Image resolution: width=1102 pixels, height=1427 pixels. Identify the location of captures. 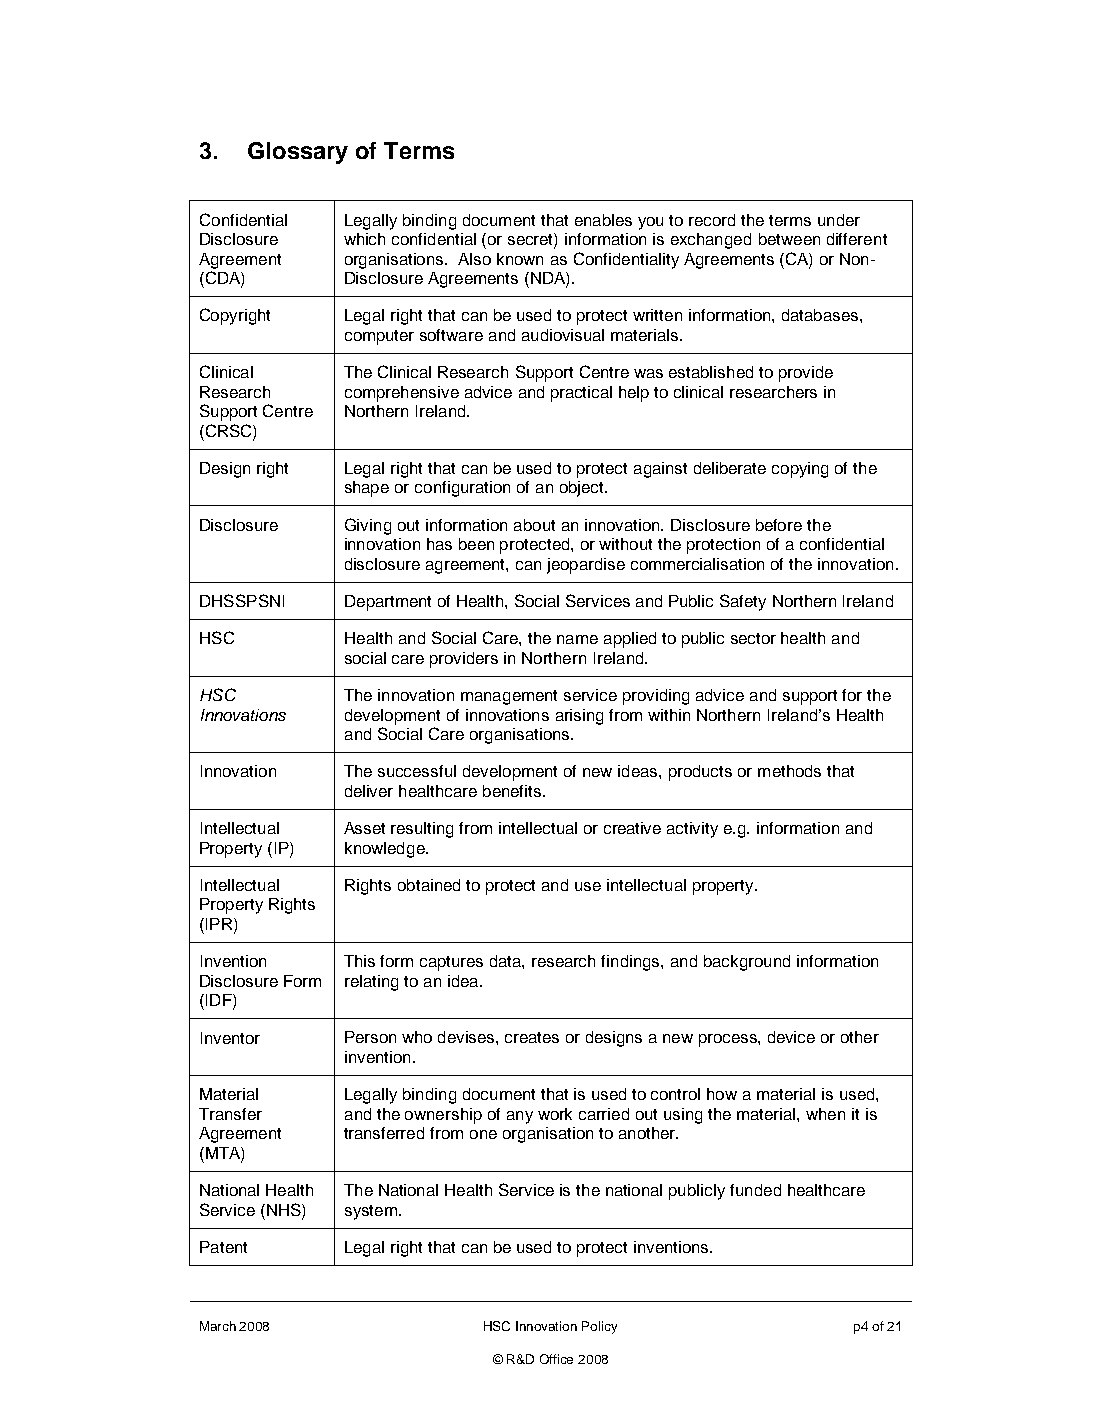
(451, 963).
